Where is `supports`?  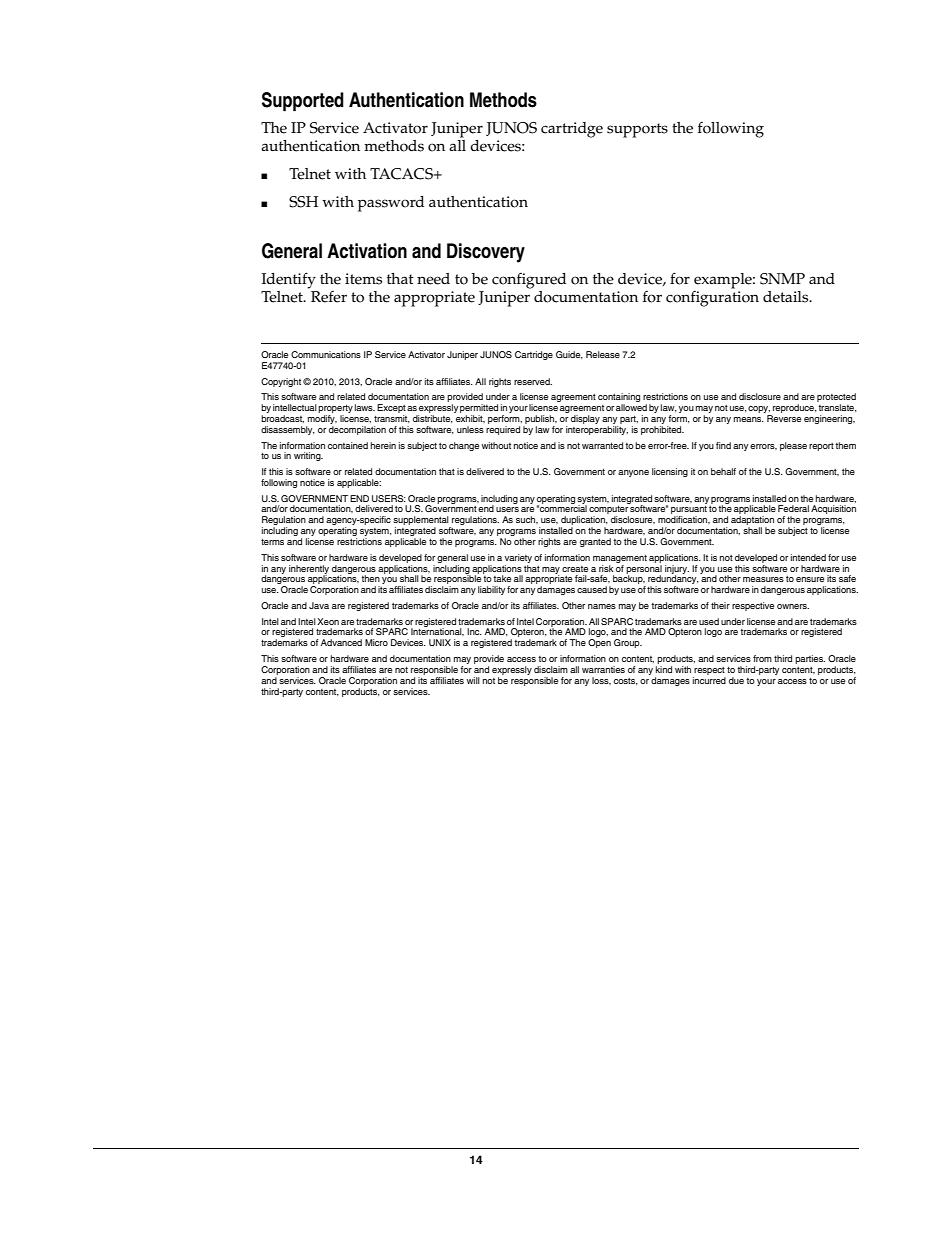
supports is located at coordinates (637, 130).
